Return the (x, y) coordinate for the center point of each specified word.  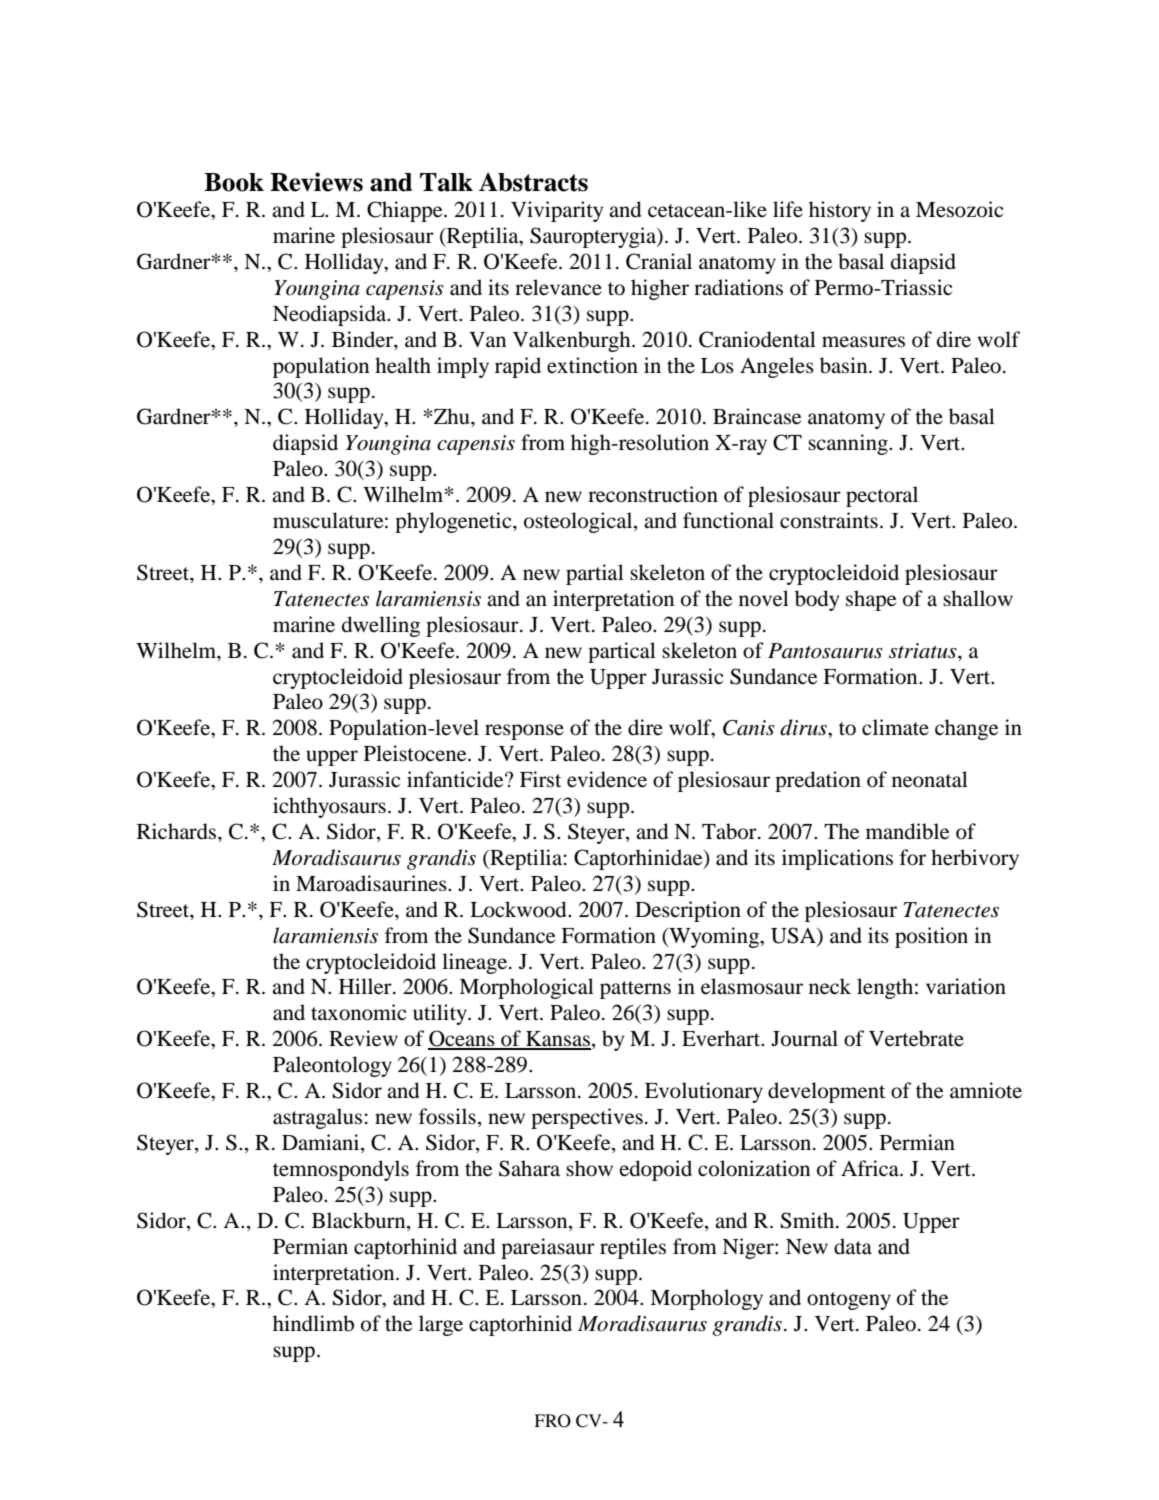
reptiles (633, 1248)
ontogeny (849, 1301)
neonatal (930, 779)
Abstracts (533, 182)
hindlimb (313, 1323)
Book (234, 182)
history (840, 211)
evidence (607, 779)
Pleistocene (416, 753)
